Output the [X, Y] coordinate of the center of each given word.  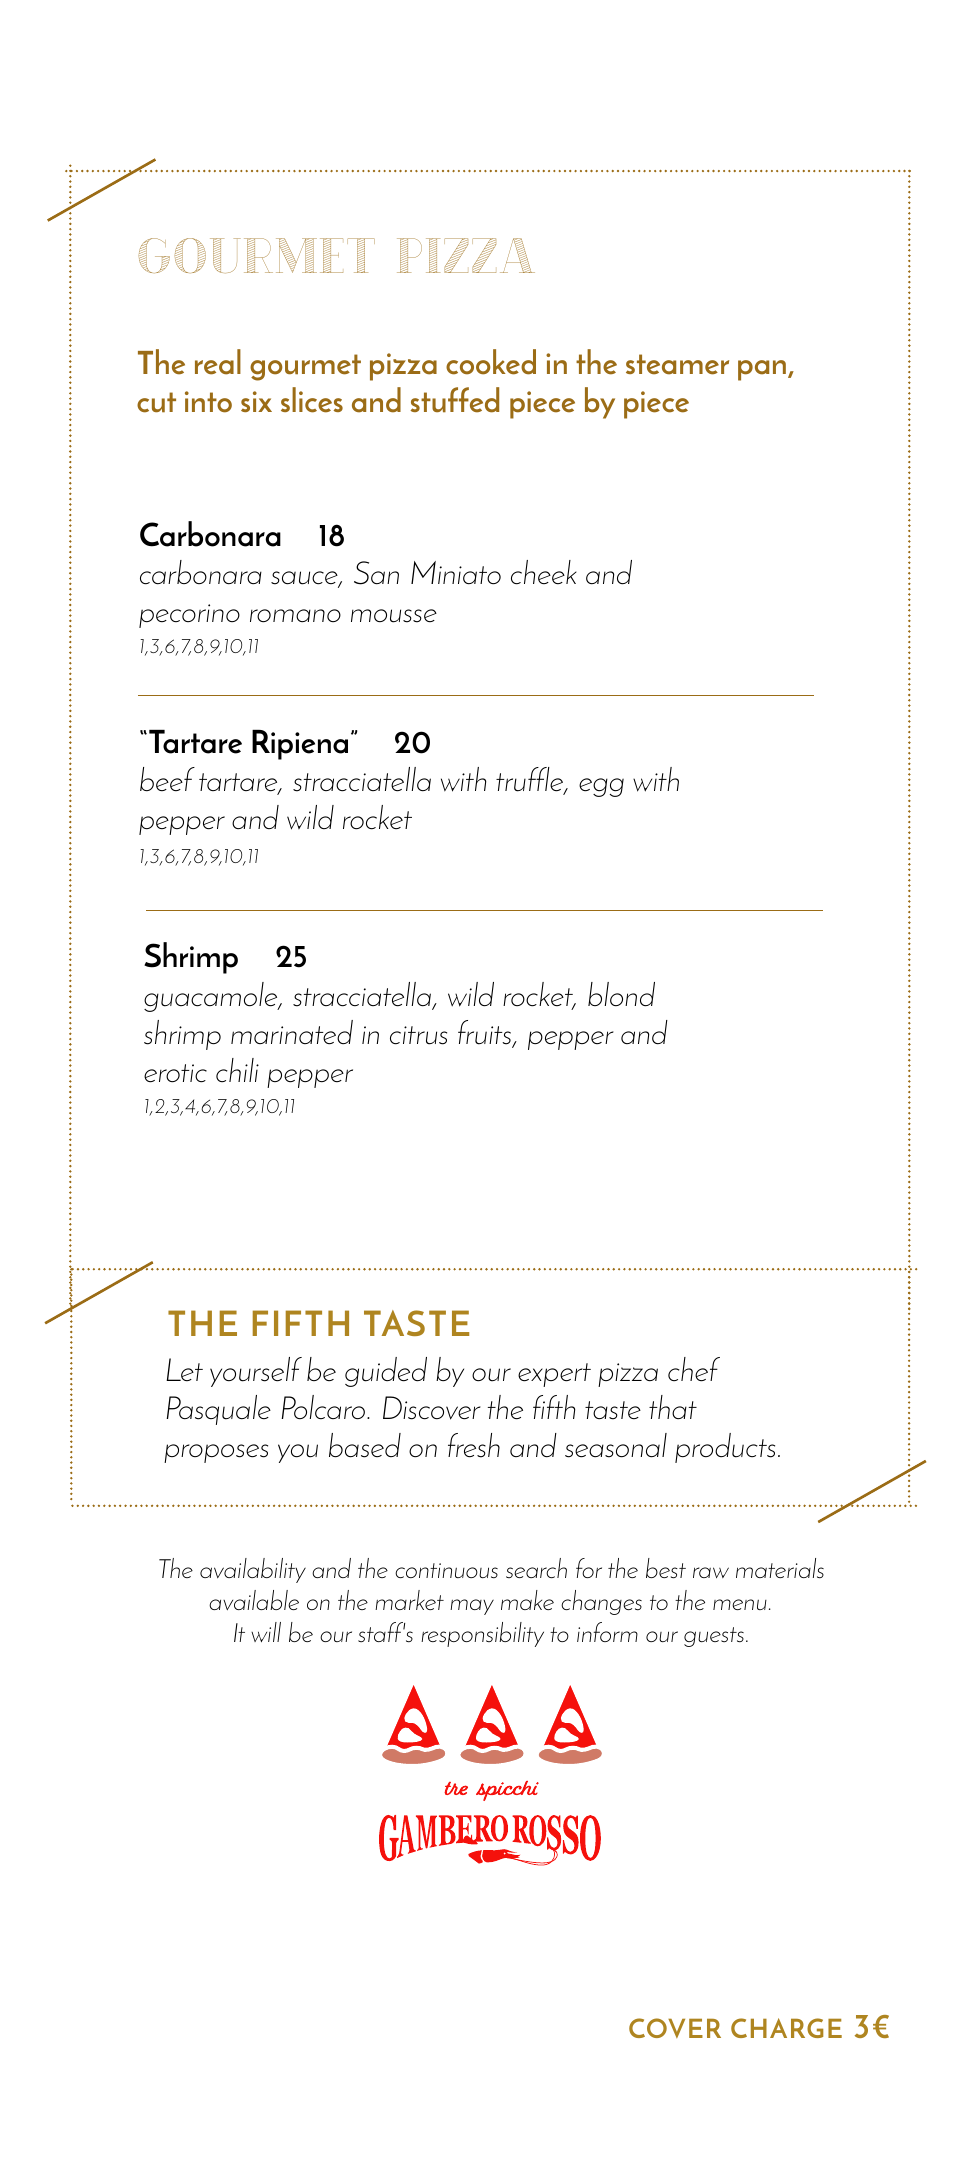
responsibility [482, 1634]
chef [694, 1369]
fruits [486, 1033]
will [266, 1632]
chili [237, 1070]
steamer [677, 364]
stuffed [455, 400]
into [208, 402]
